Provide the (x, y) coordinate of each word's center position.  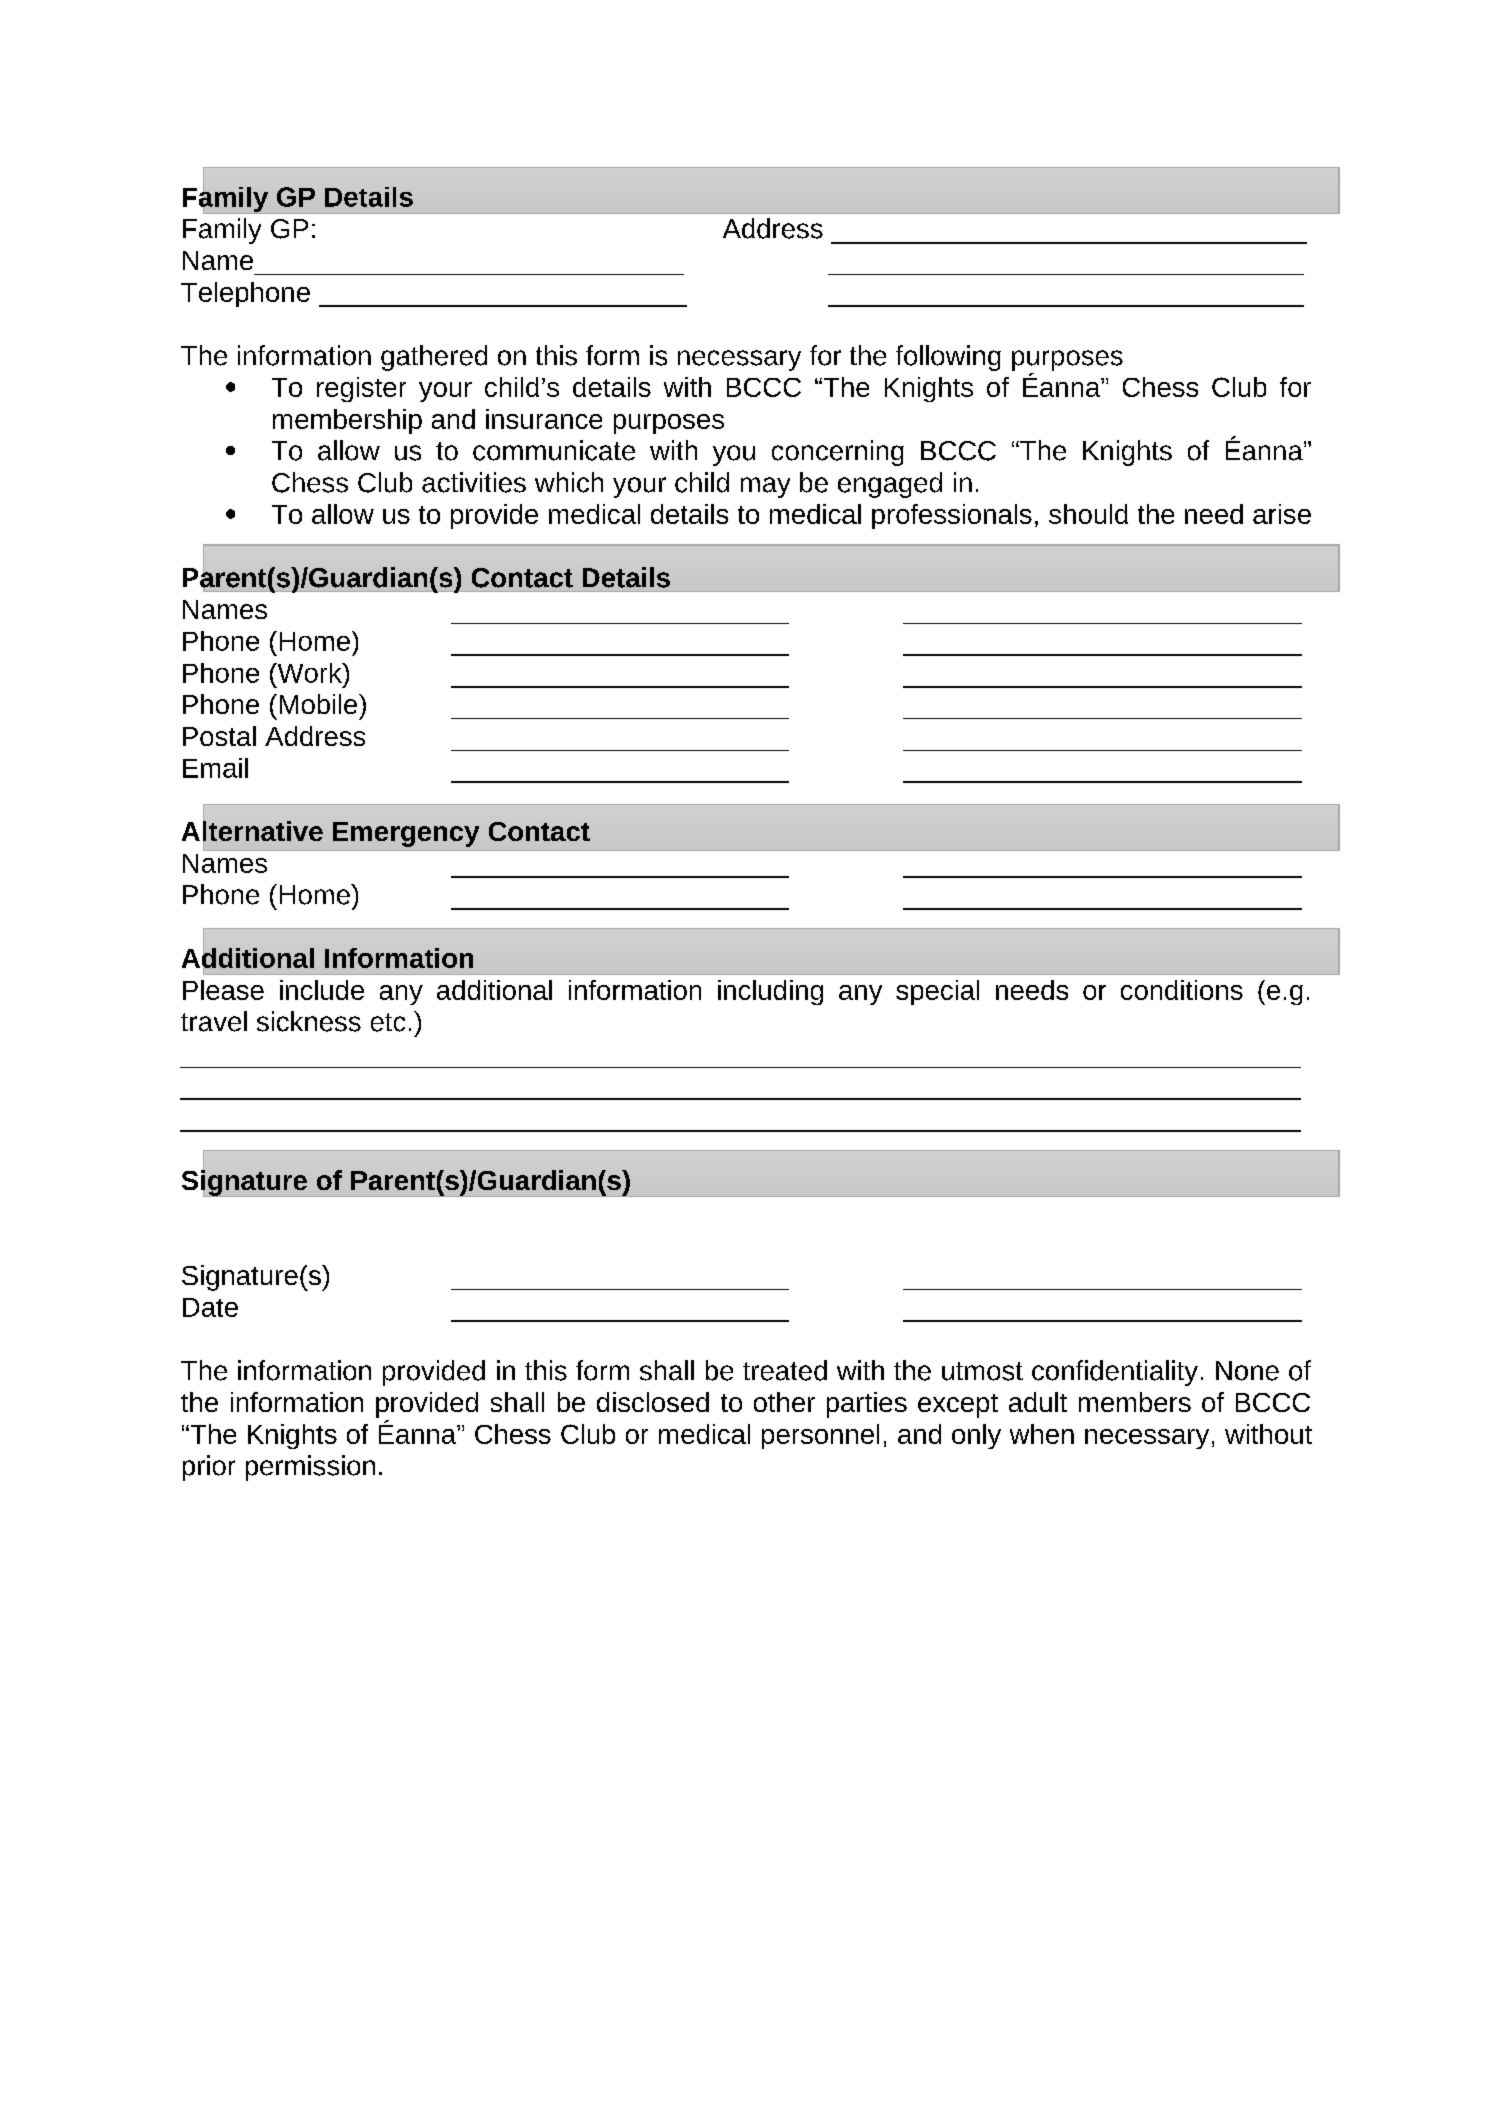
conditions (1182, 990)
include (322, 990)
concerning (838, 453)
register (361, 389)
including (770, 992)
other (784, 1402)
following (948, 358)
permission (310, 1468)
